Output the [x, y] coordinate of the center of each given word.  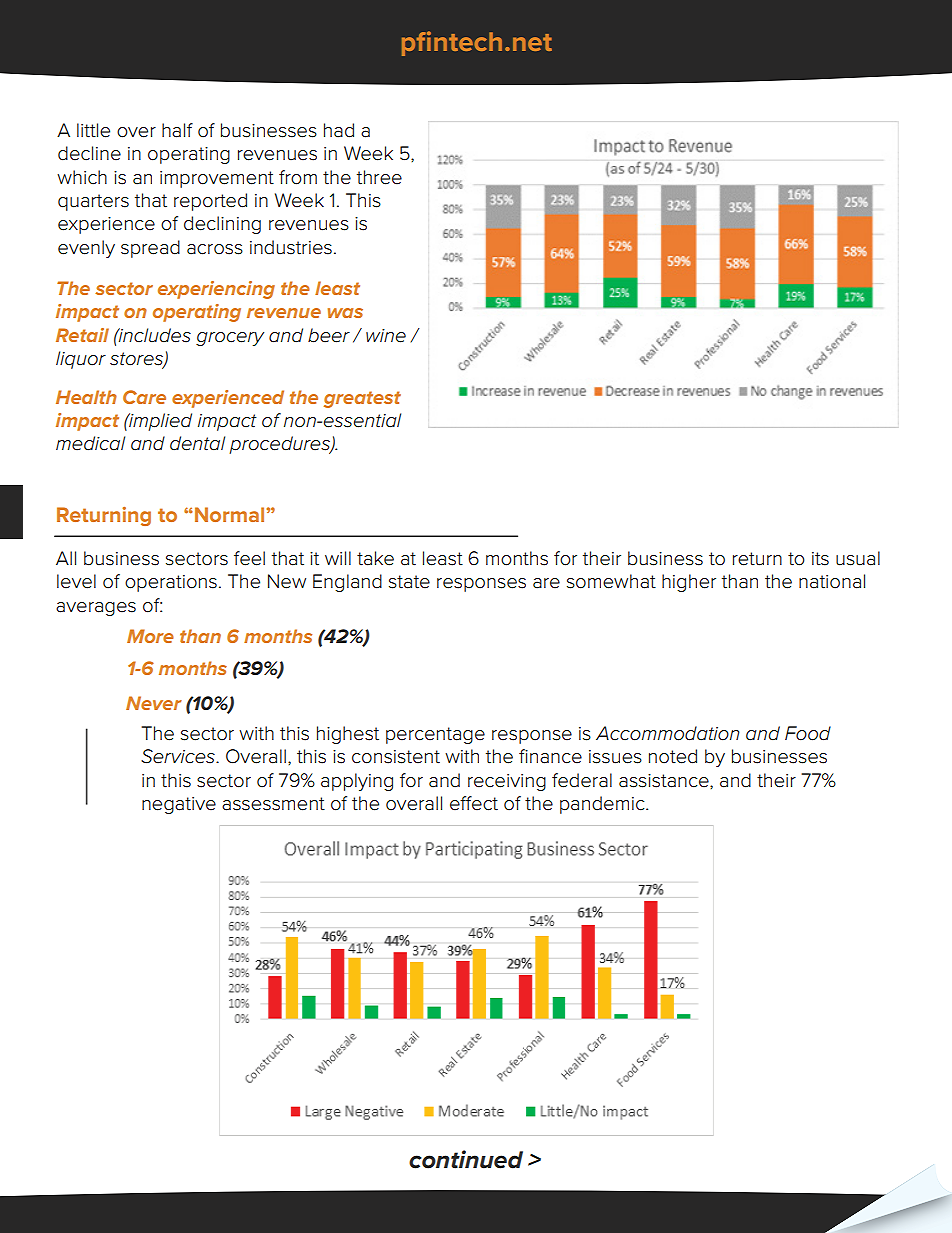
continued [466, 1159]
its [820, 559]
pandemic [603, 805]
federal [582, 780]
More [150, 636]
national [832, 581]
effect [474, 803]
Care [144, 397]
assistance [665, 781]
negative [179, 805]
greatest [362, 399]
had [339, 130]
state [409, 582]
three [379, 177]
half [177, 130]
